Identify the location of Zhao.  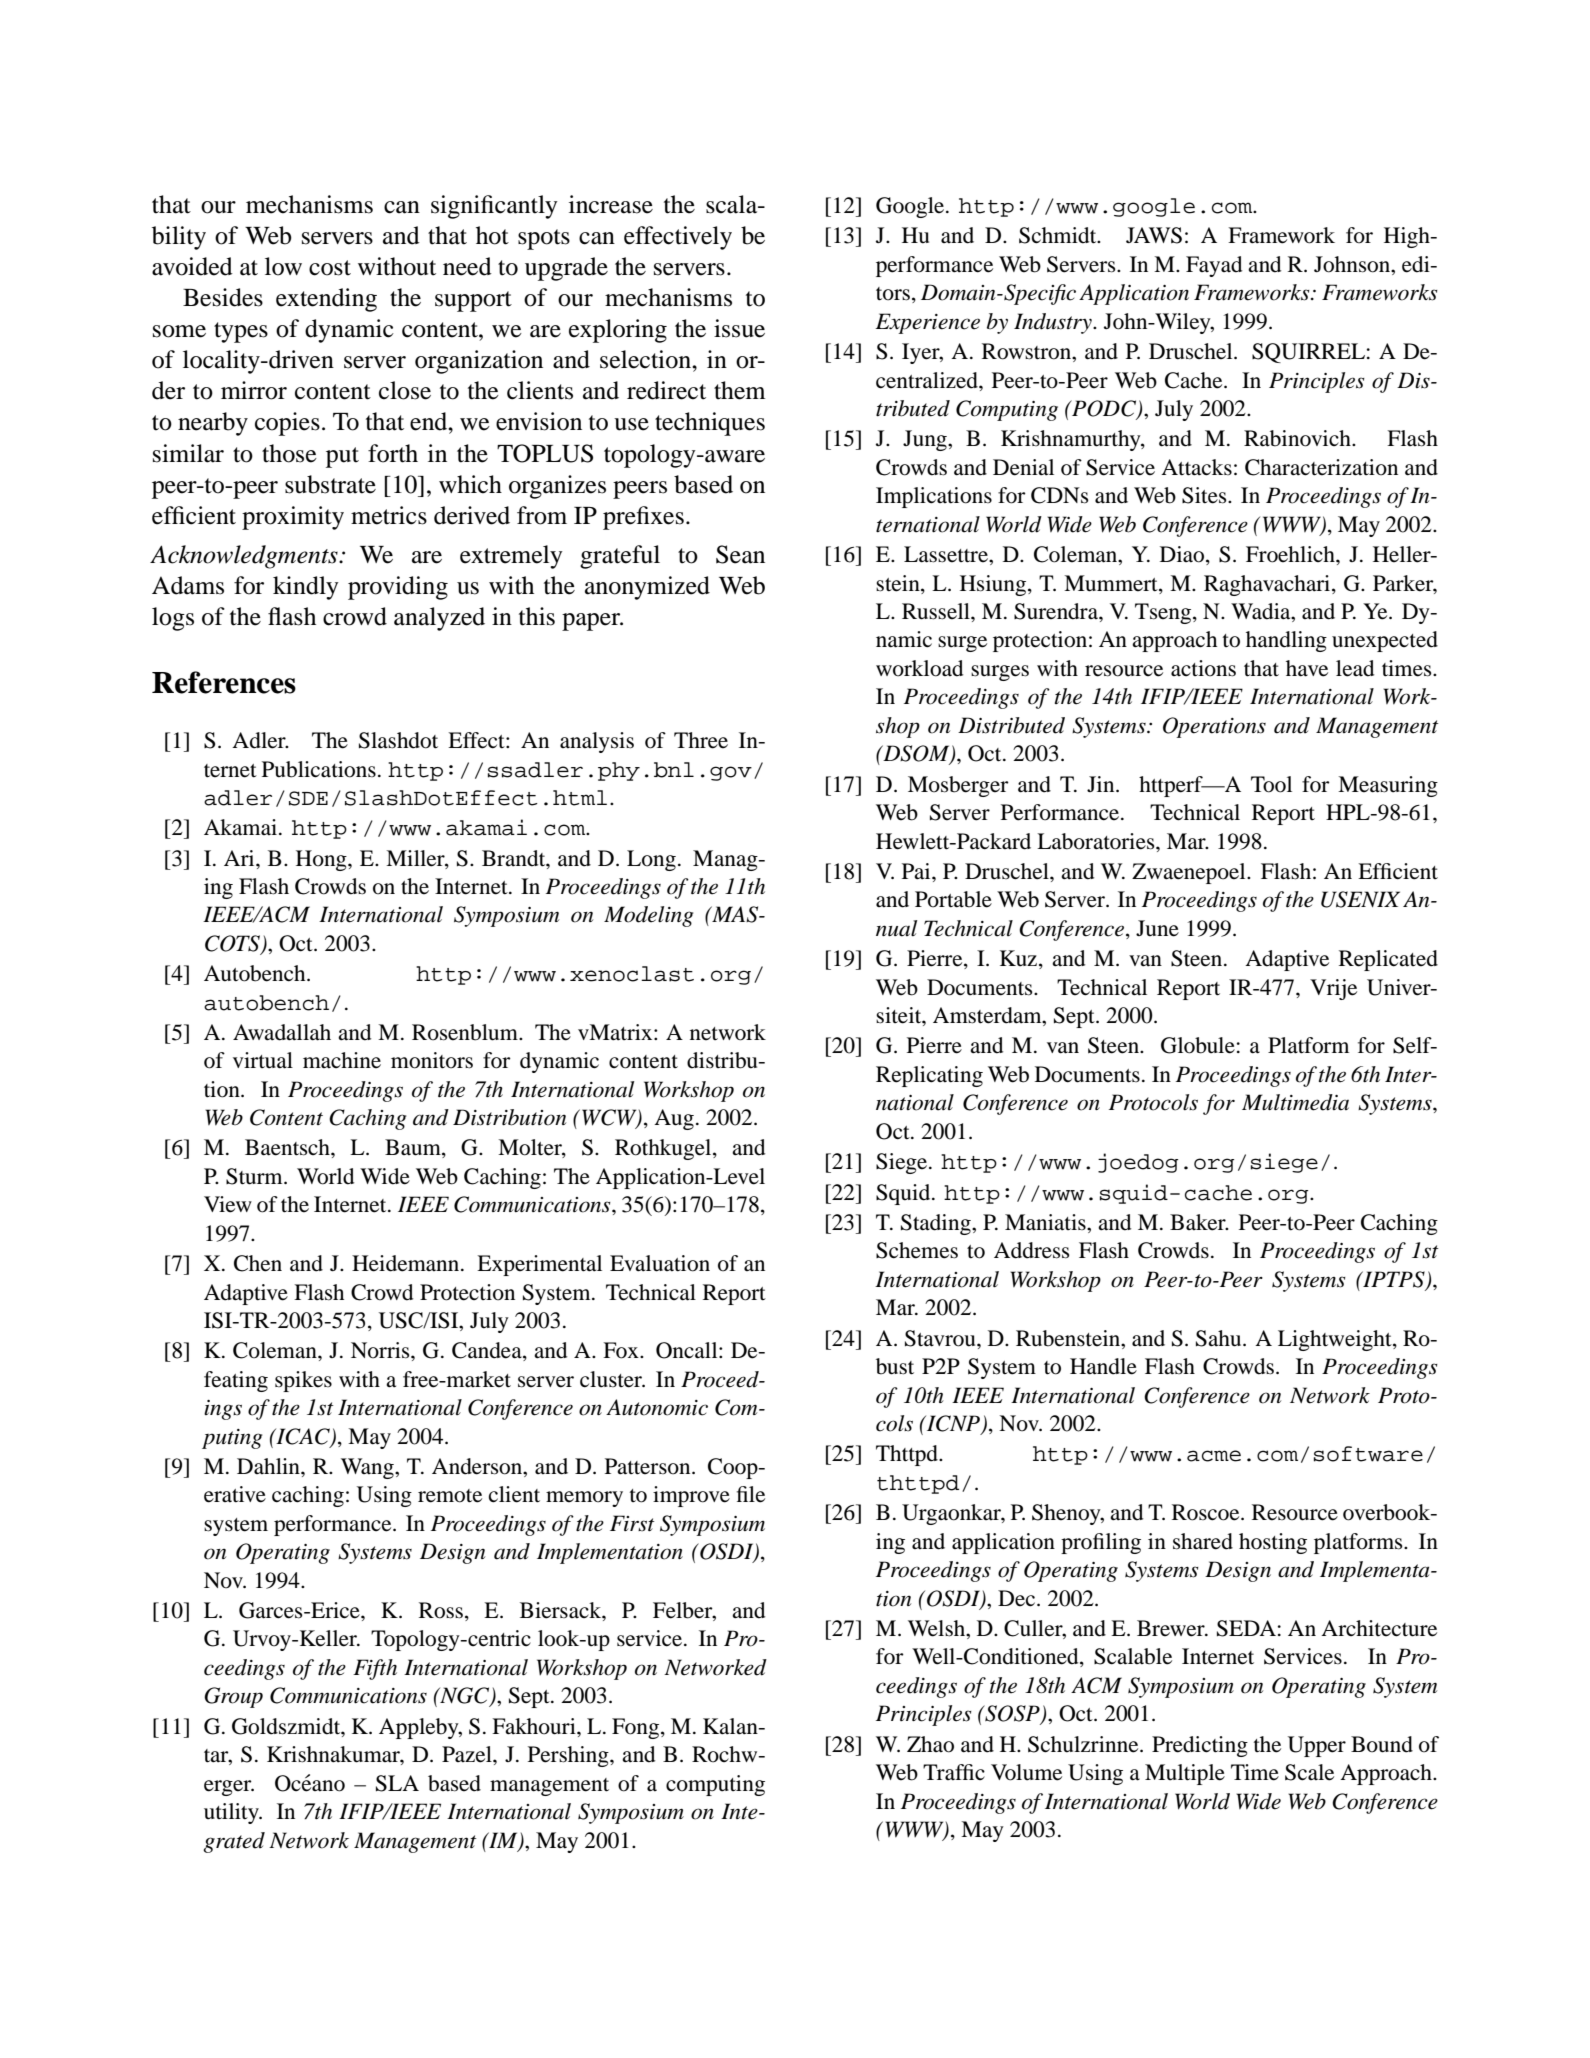
(930, 1744).
